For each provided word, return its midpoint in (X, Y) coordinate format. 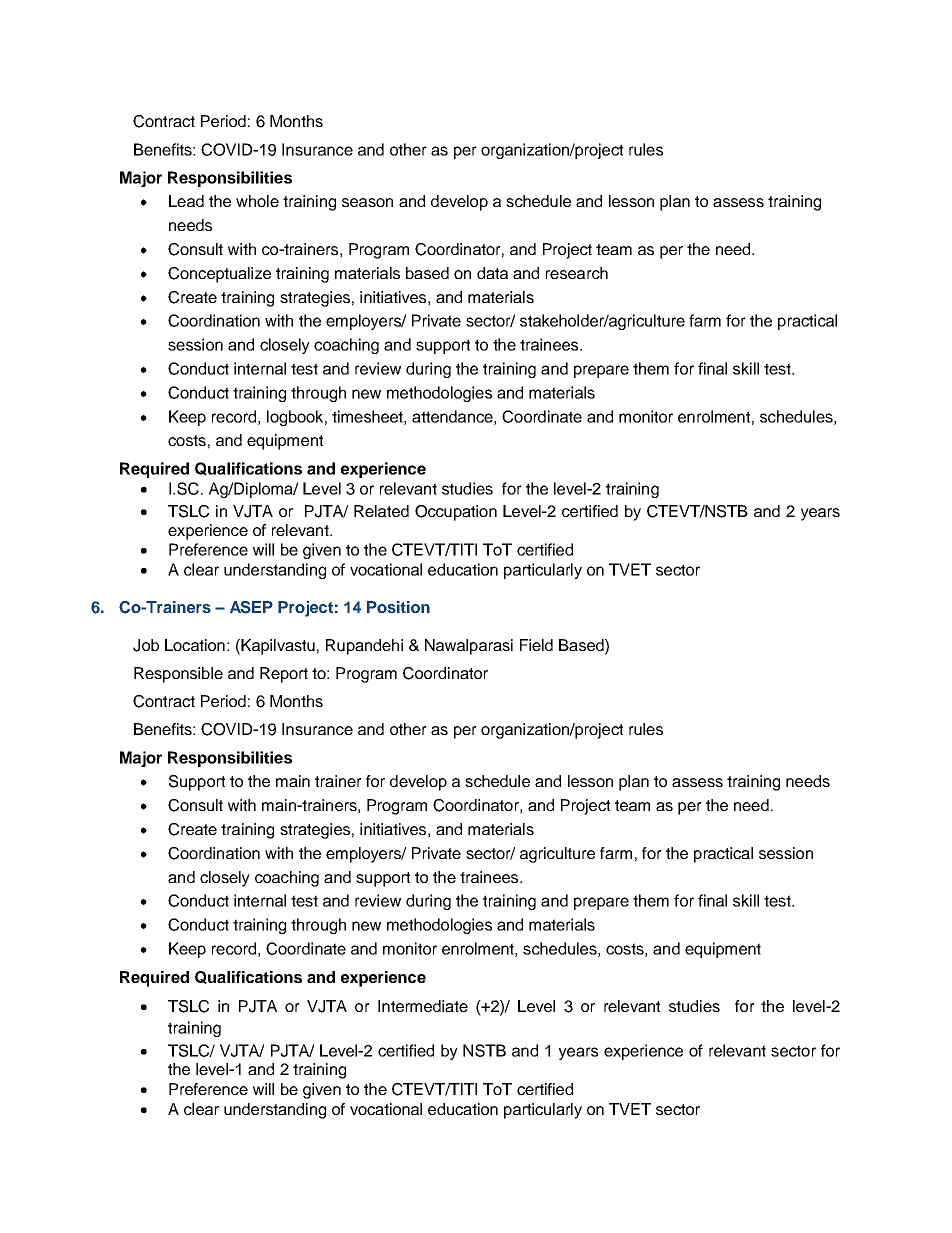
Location (195, 645)
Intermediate (423, 1006)
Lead (186, 201)
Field (536, 645)
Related (381, 511)
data (492, 273)
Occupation (456, 513)
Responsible (178, 675)
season (367, 202)
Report (284, 675)
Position (398, 607)
